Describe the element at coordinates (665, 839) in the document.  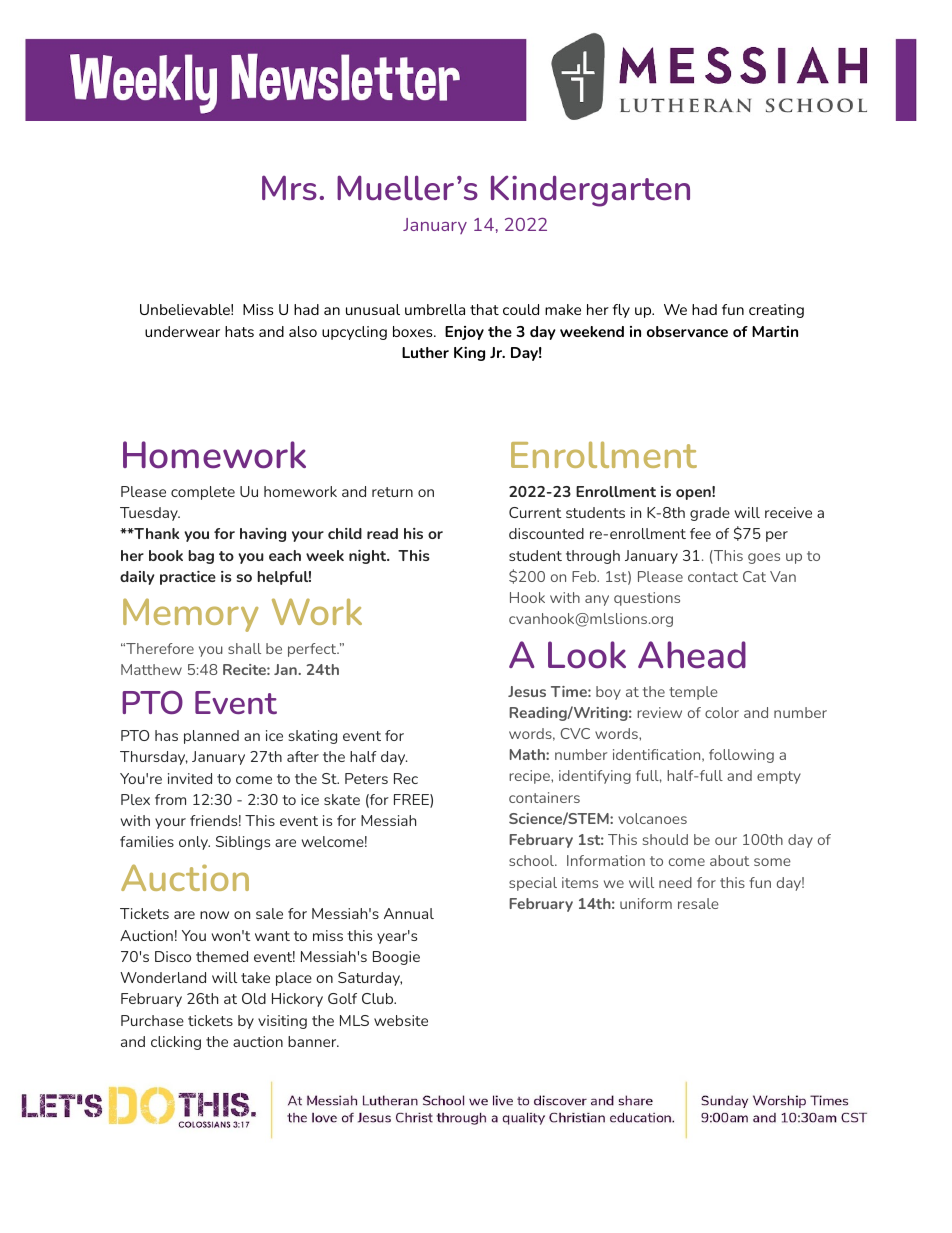
I see `should` at that location.
